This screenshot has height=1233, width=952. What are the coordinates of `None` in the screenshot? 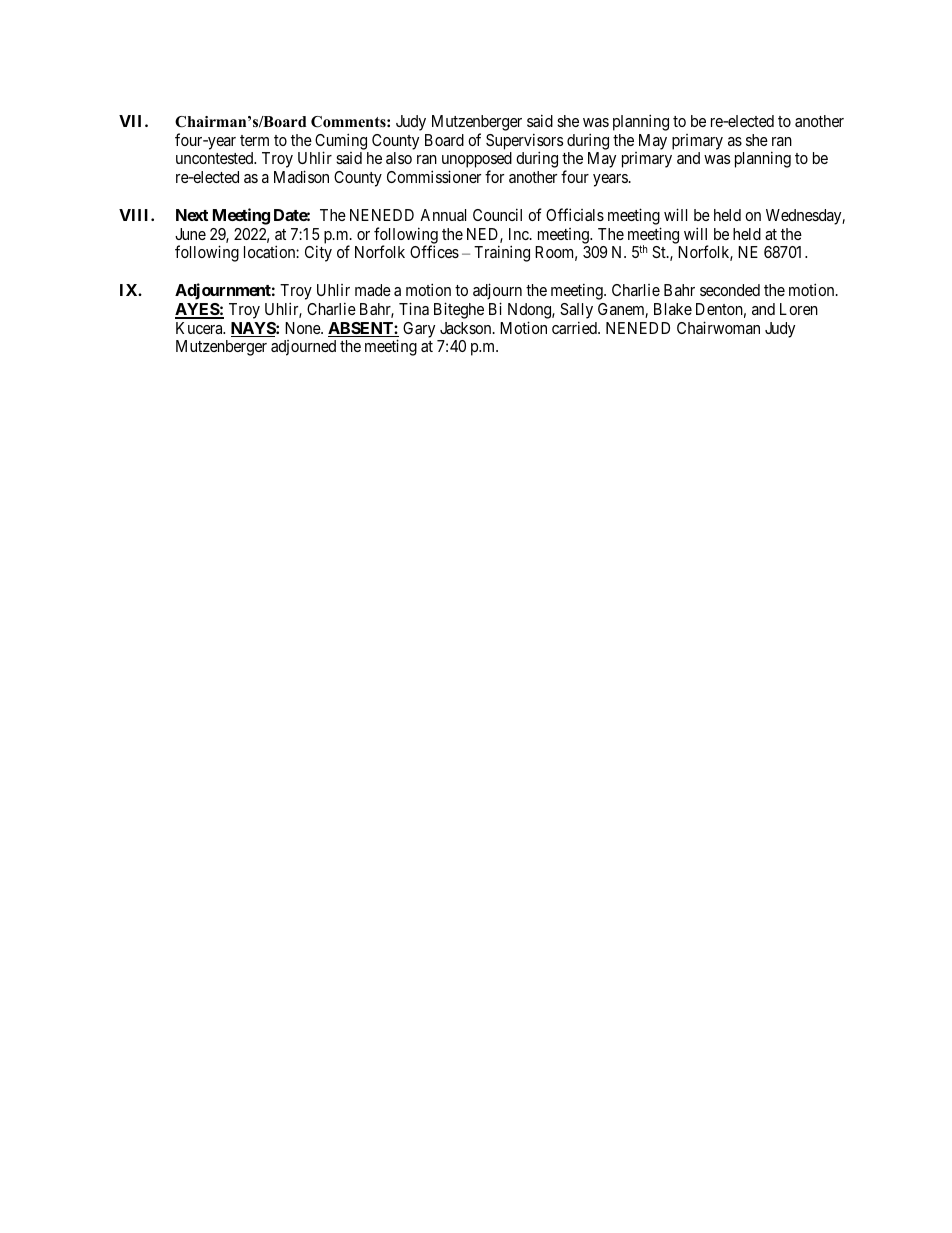 It's located at (303, 328).
